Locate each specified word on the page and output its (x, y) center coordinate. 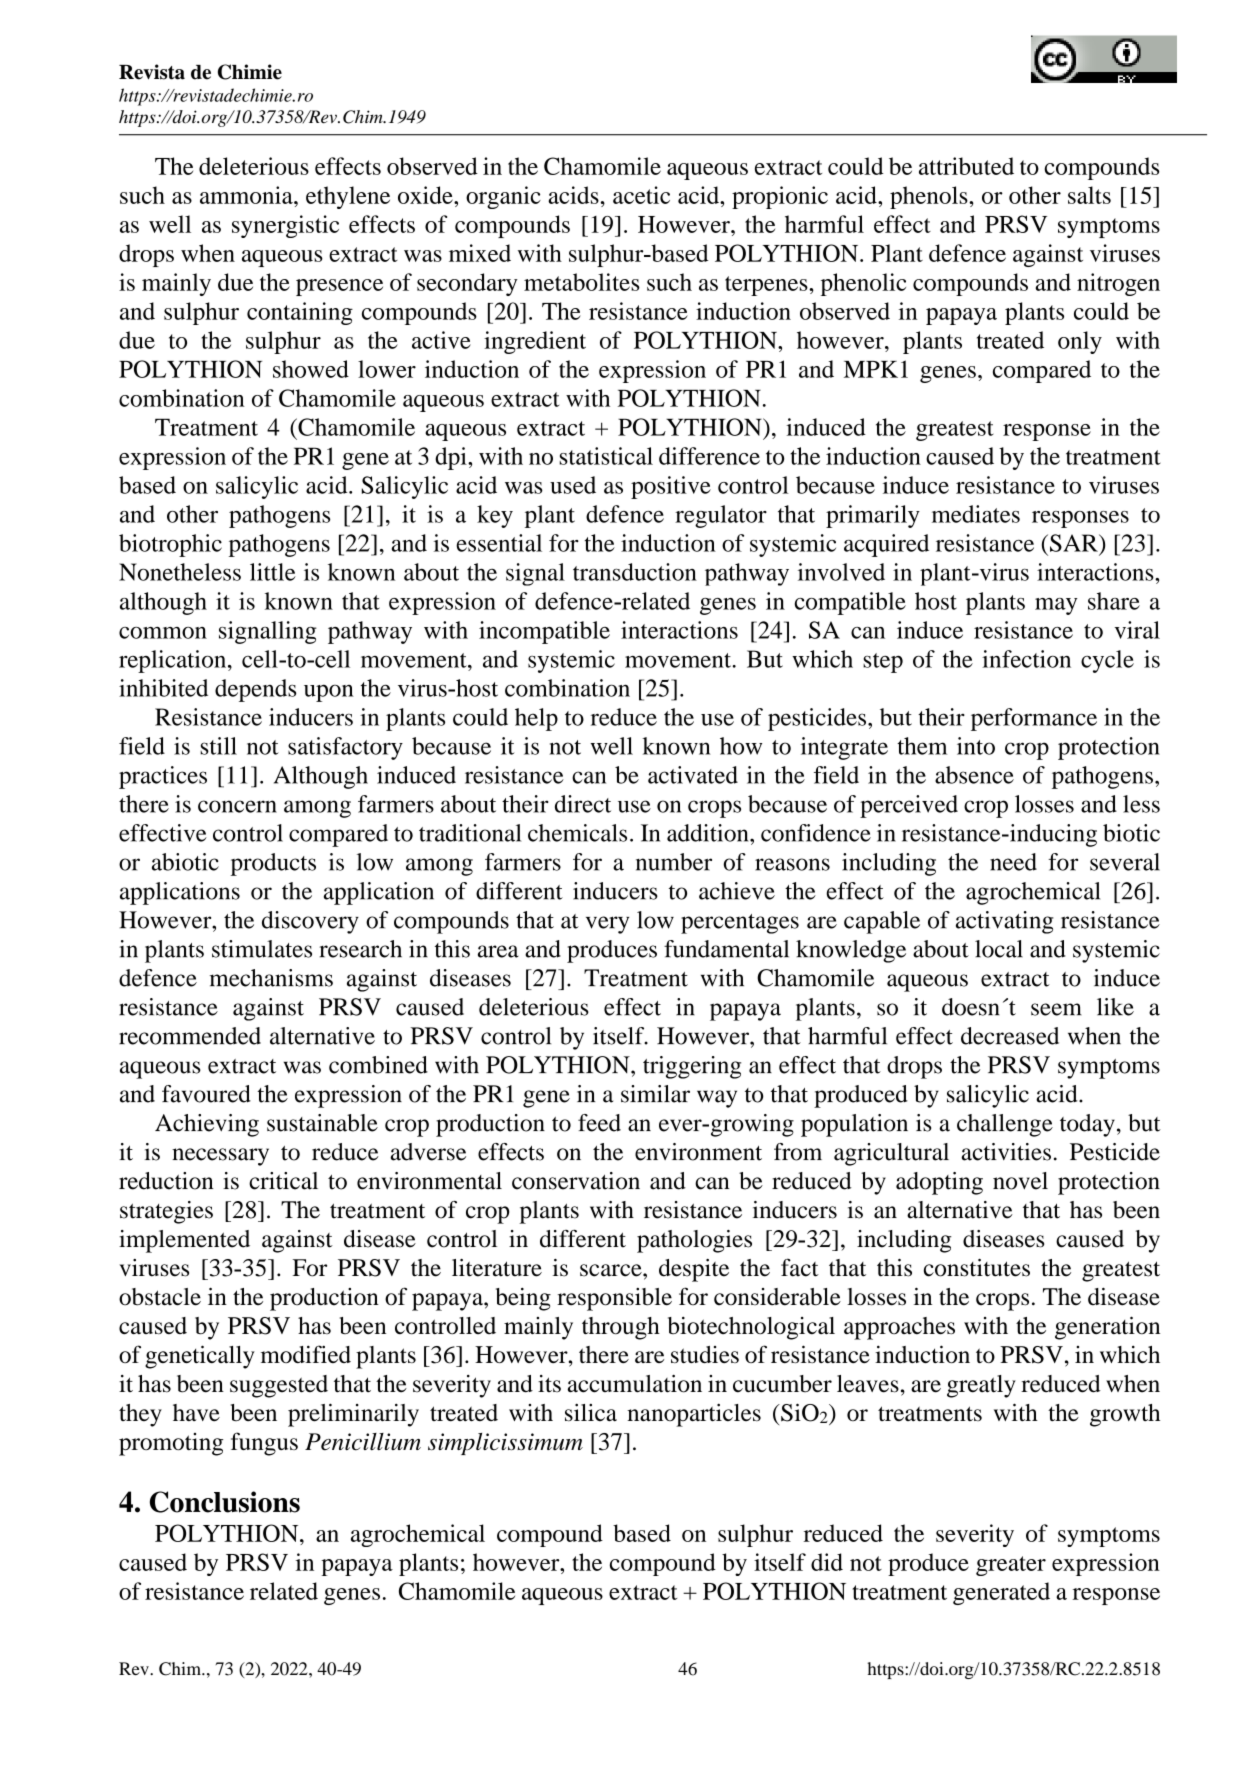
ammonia (247, 195)
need (1013, 862)
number (674, 862)
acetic (641, 195)
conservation (576, 1181)
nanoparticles (694, 1415)
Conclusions (225, 1502)
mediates (976, 514)
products (273, 864)
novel (1020, 1181)
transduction (635, 572)
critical (283, 1181)
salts (1089, 195)
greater (1011, 1566)
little (273, 572)
